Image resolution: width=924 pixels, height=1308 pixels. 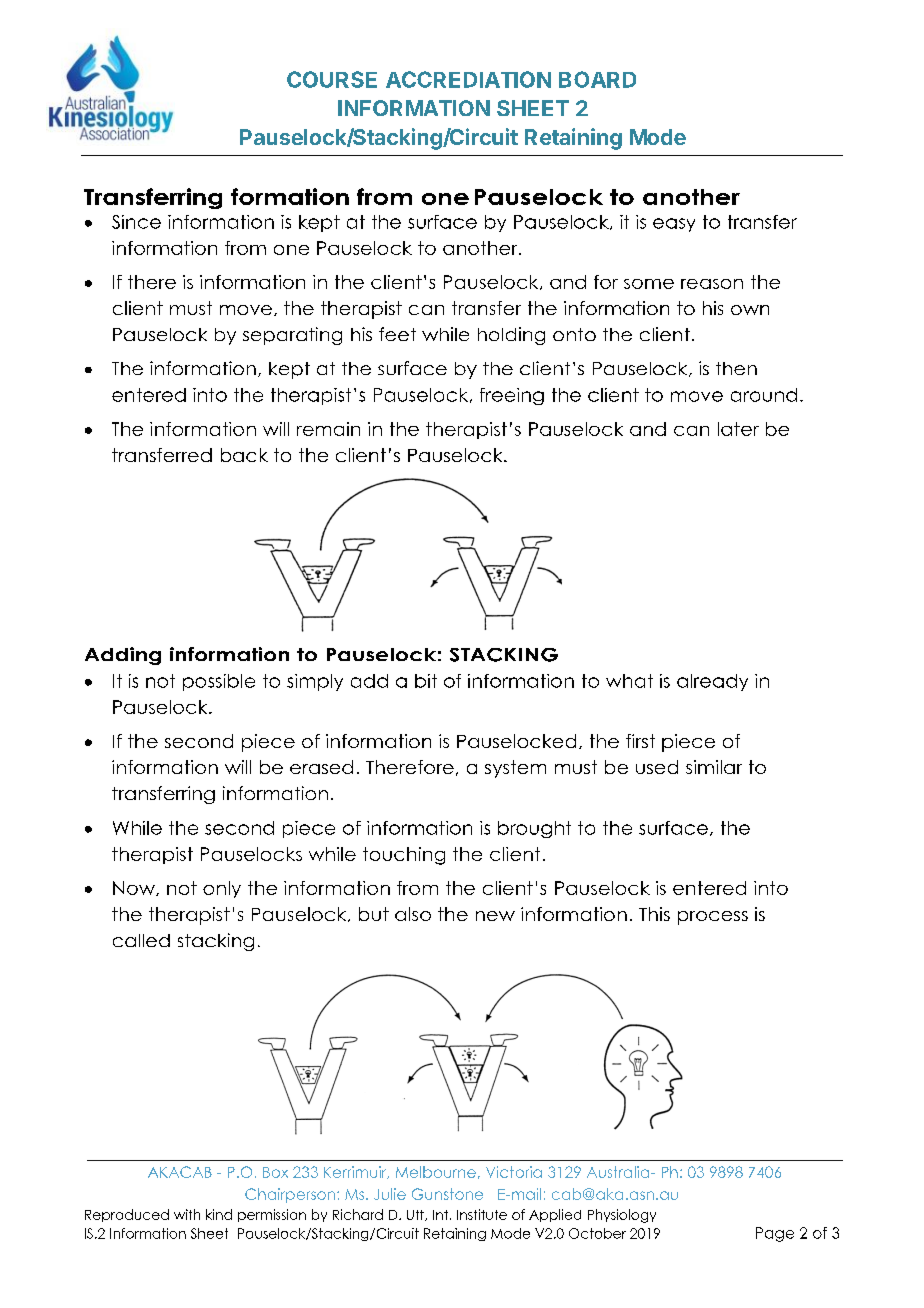 I want to click on BOARD, so click(x=597, y=79).
